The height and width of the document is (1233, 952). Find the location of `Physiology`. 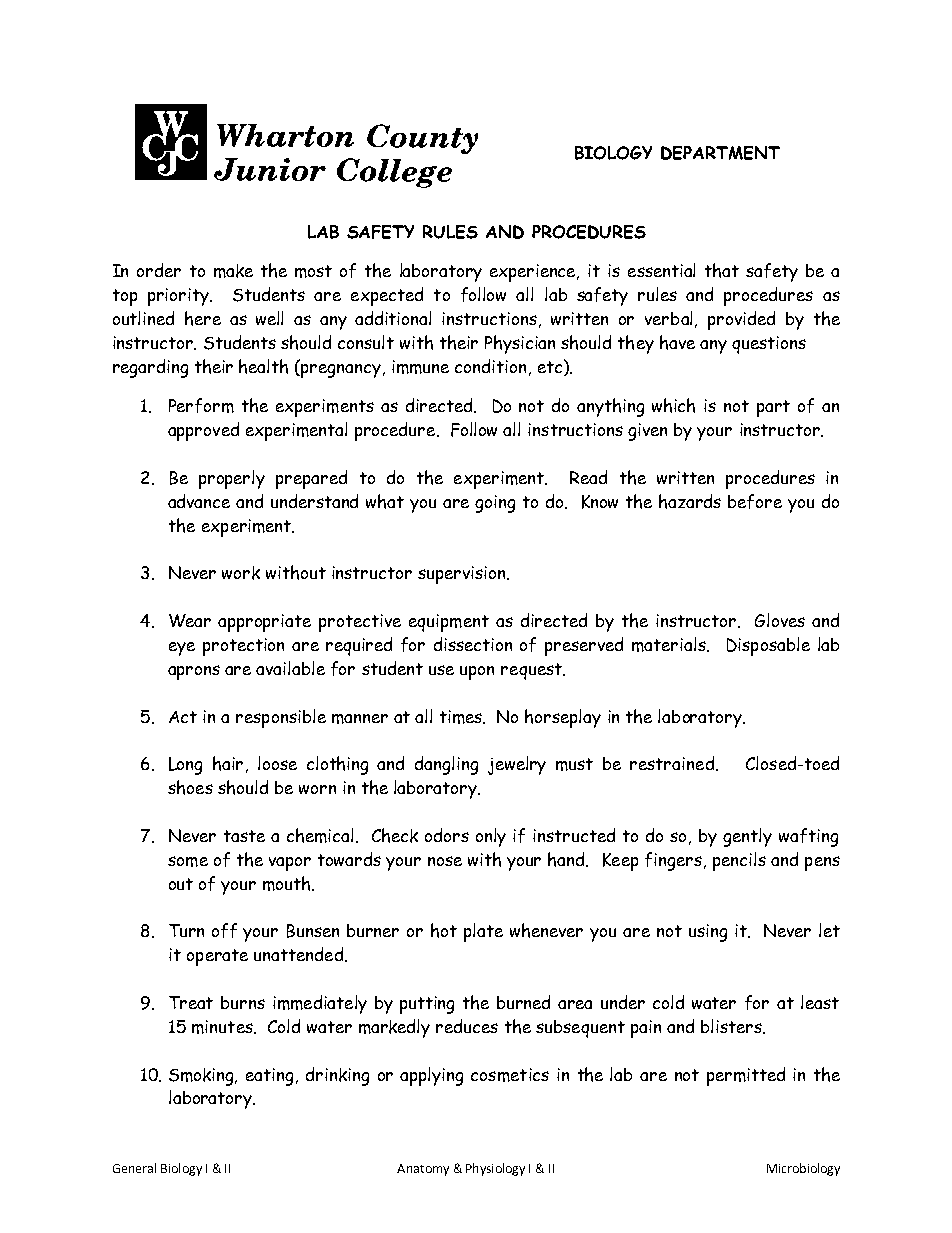

Physiology is located at coordinates (495, 1169).
